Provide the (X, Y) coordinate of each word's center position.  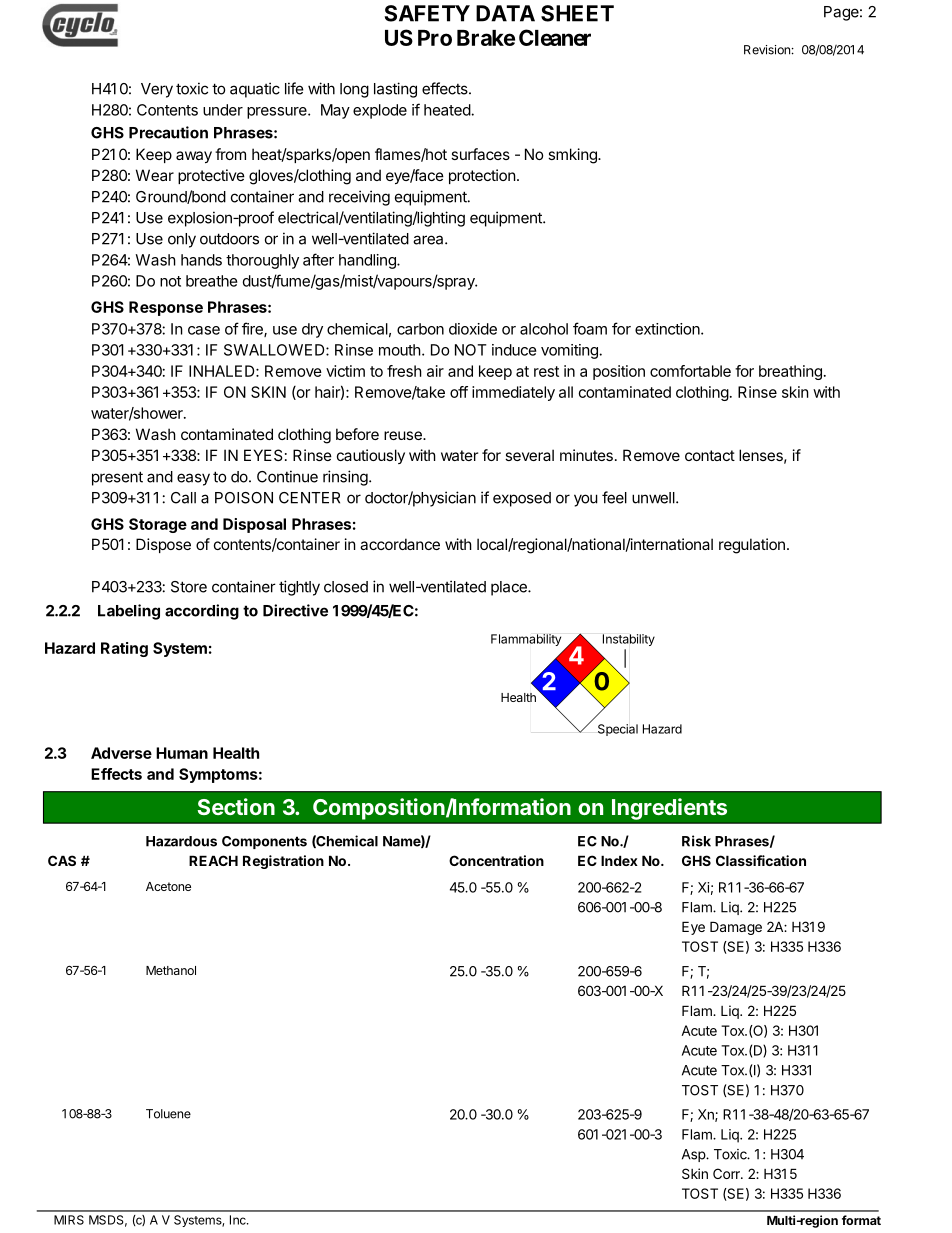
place (510, 588)
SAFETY (427, 13)
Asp (694, 1155)
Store (189, 587)
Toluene (168, 1114)
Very (157, 90)
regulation (752, 546)
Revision (767, 50)
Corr (727, 1173)
